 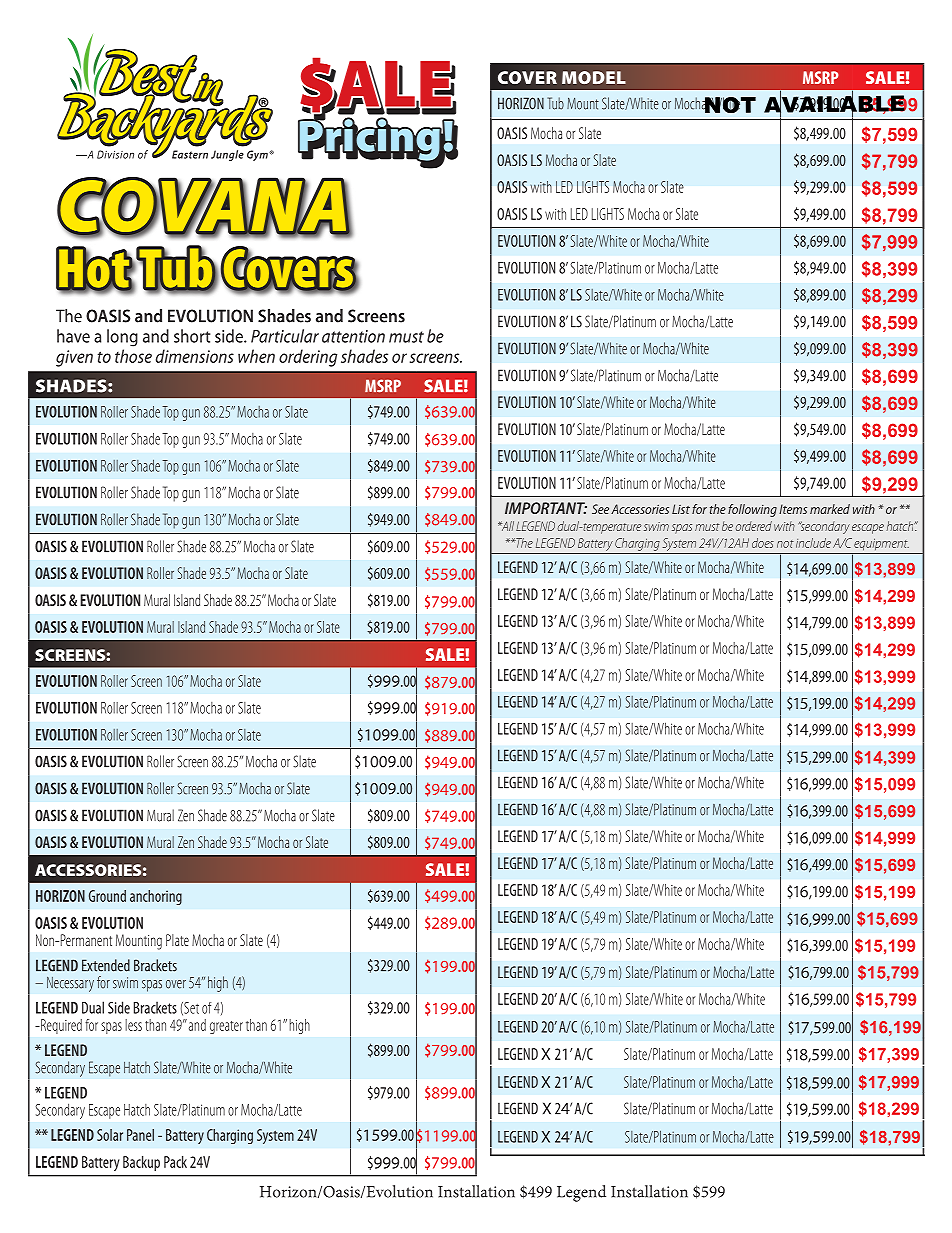 I want to click on does, so click(x=763, y=543).
